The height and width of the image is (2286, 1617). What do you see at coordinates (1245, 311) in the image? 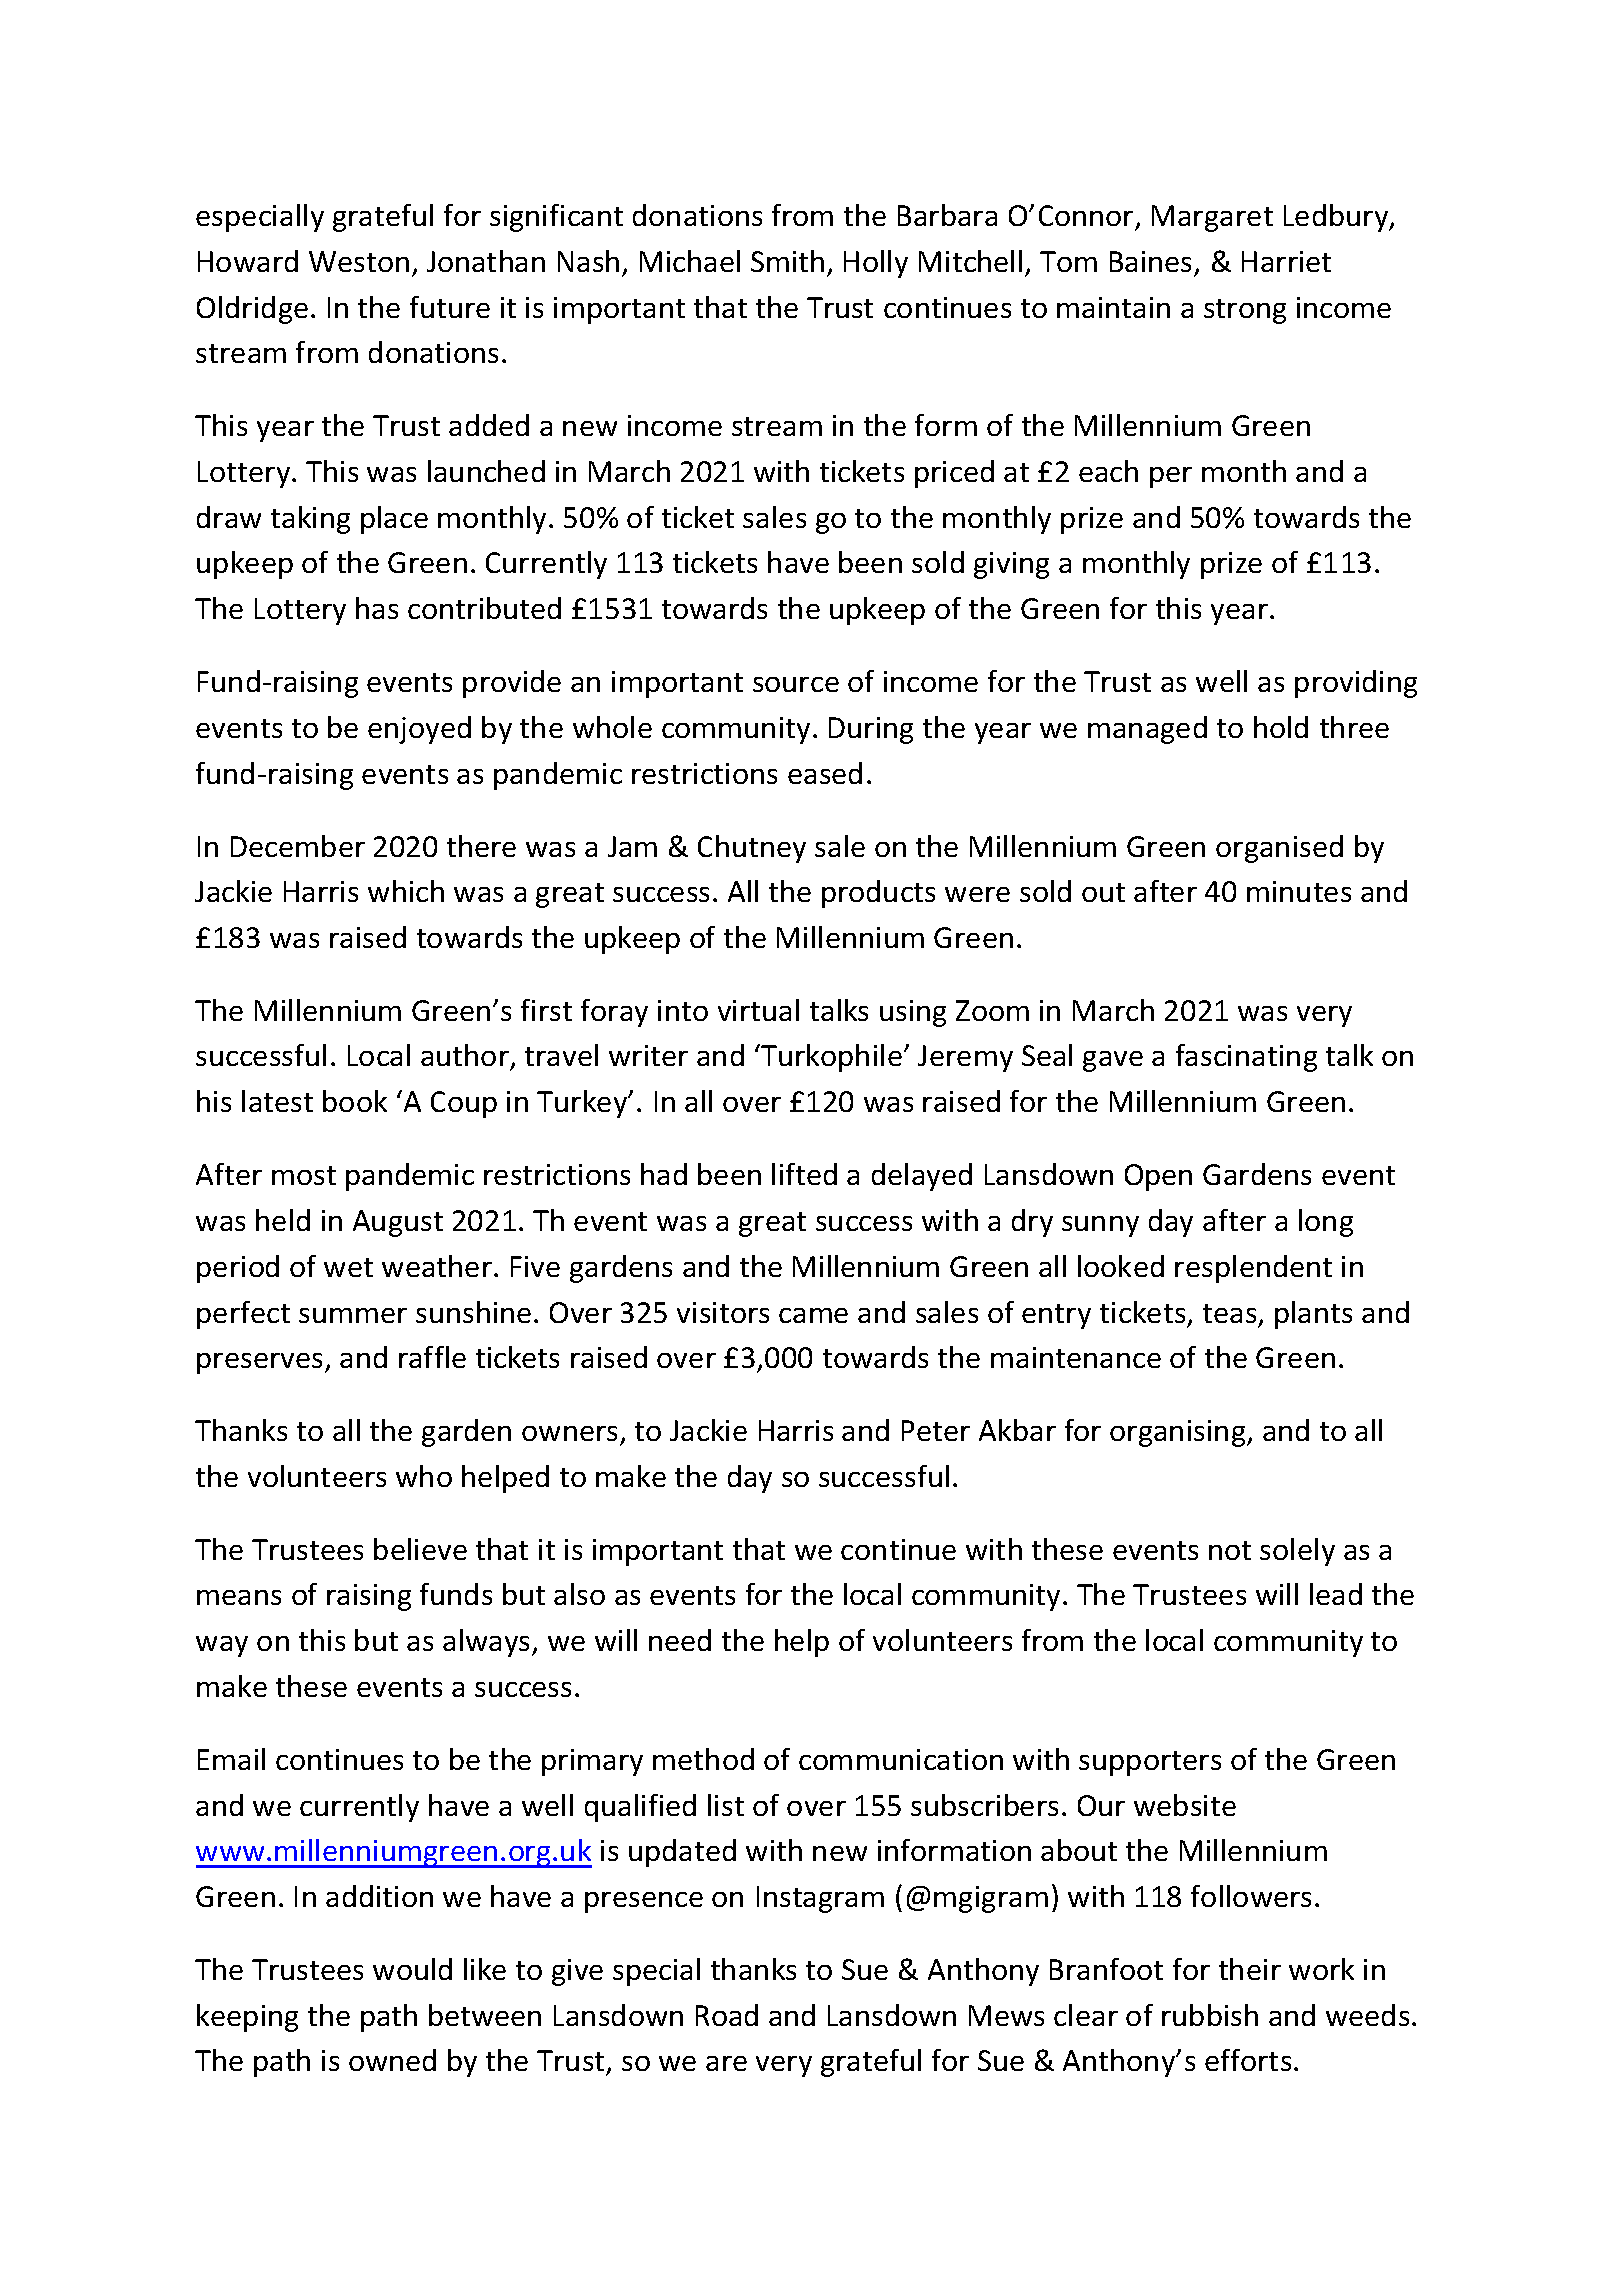
I see `strong` at bounding box center [1245, 311].
